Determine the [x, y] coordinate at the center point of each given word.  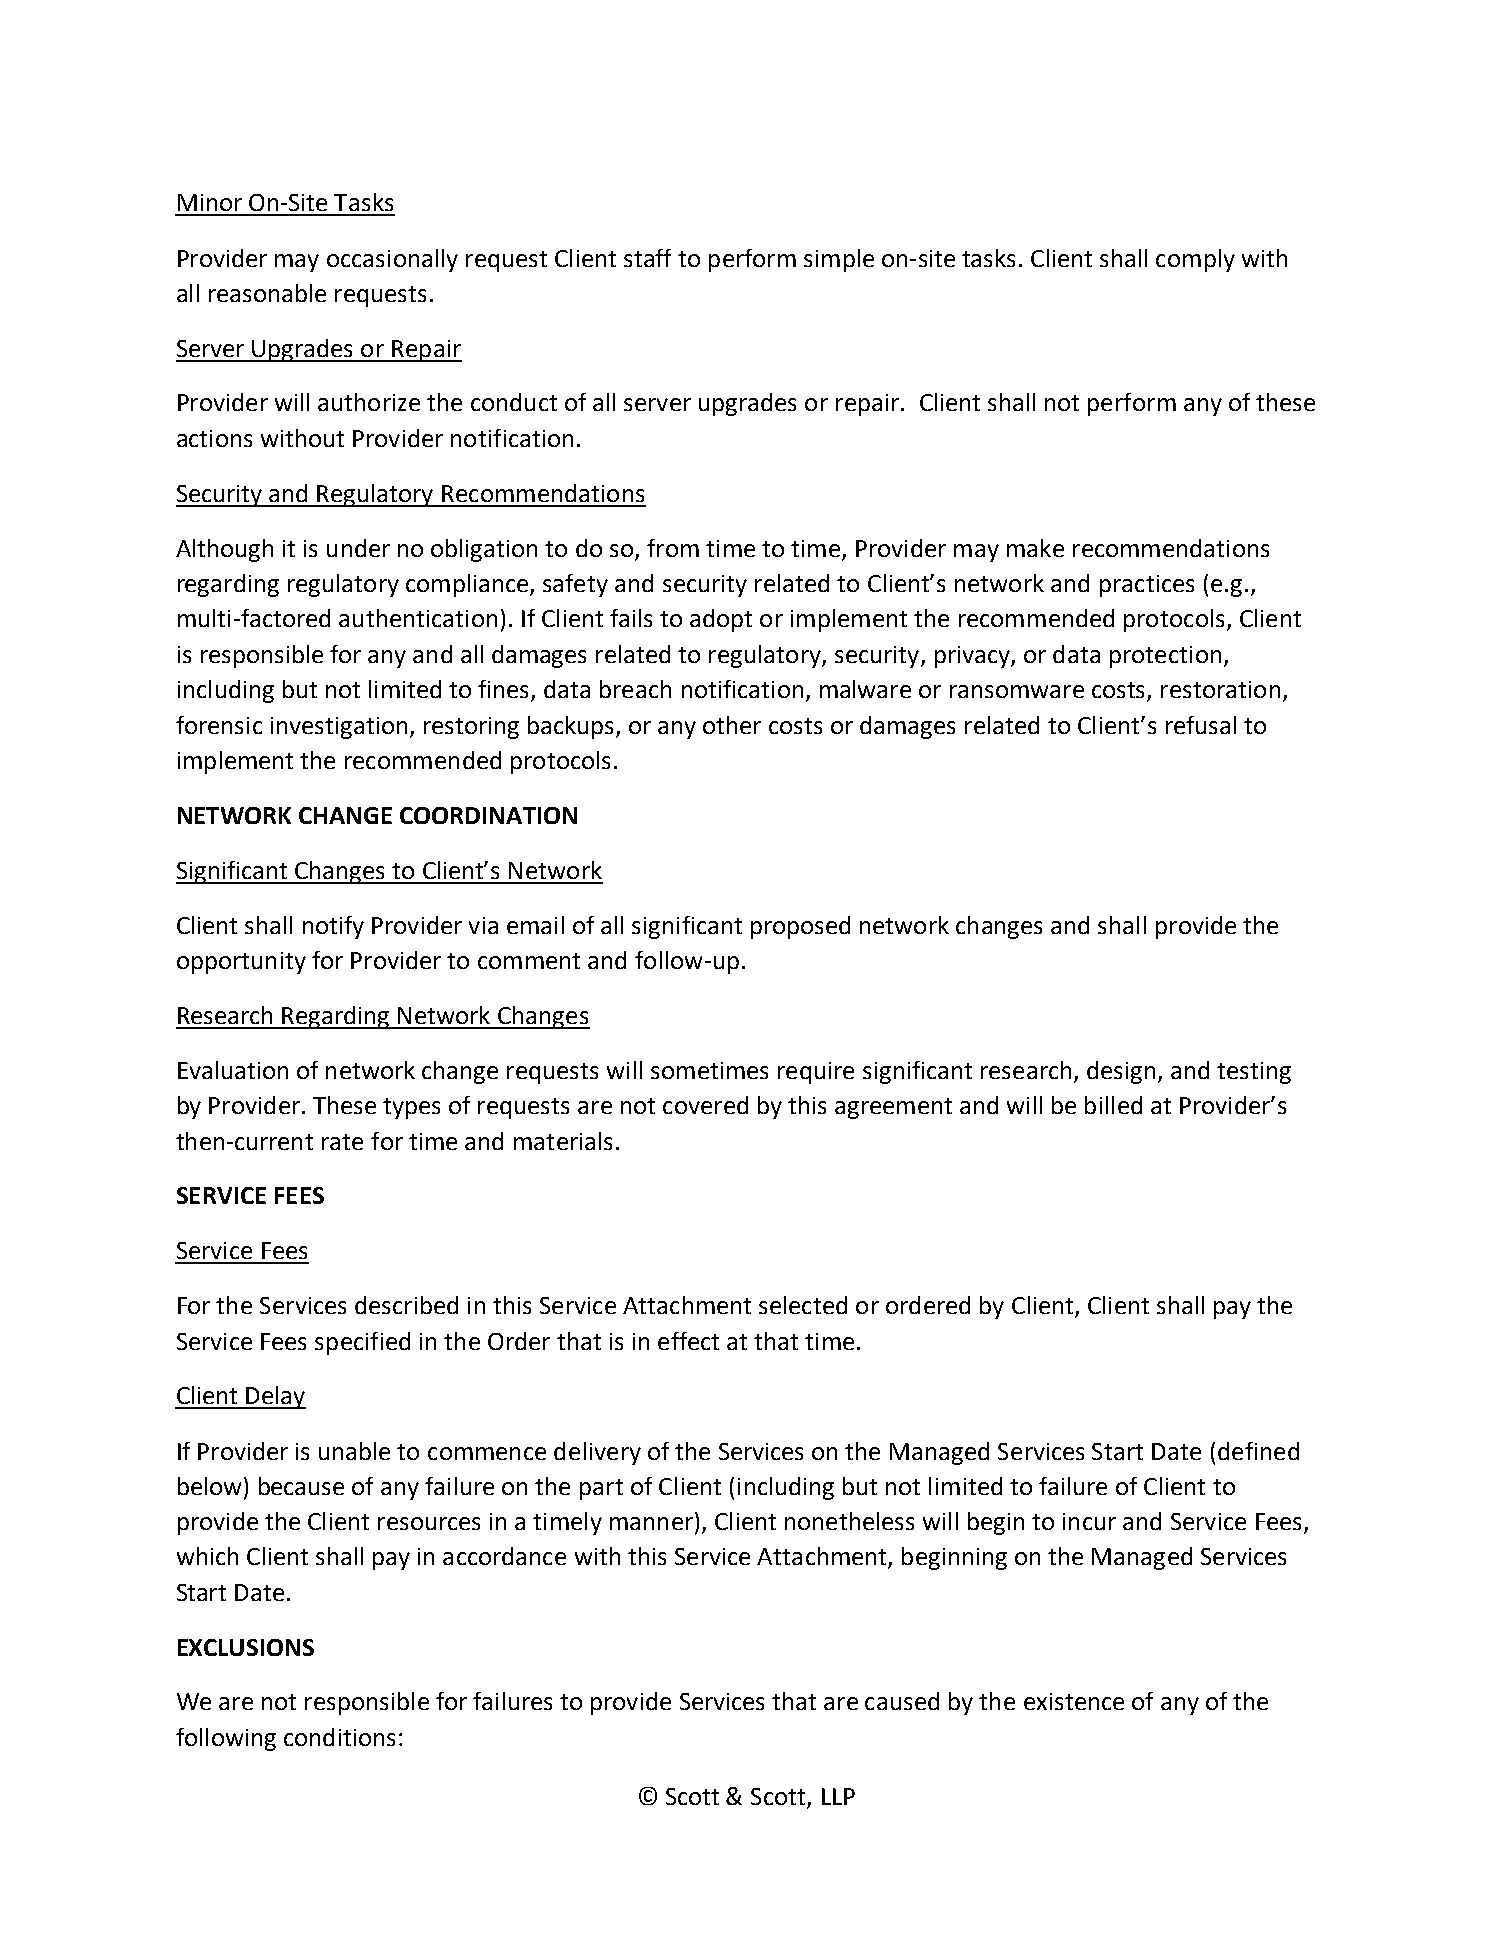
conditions [339, 1737]
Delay [275, 1397]
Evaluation [233, 1070]
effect [688, 1341]
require [816, 1073]
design [1121, 1072]
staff [647, 258]
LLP [838, 1796]
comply [1195, 260]
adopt [721, 620]
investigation [339, 728]
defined [1258, 1451]
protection [1165, 657]
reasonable [267, 293]
